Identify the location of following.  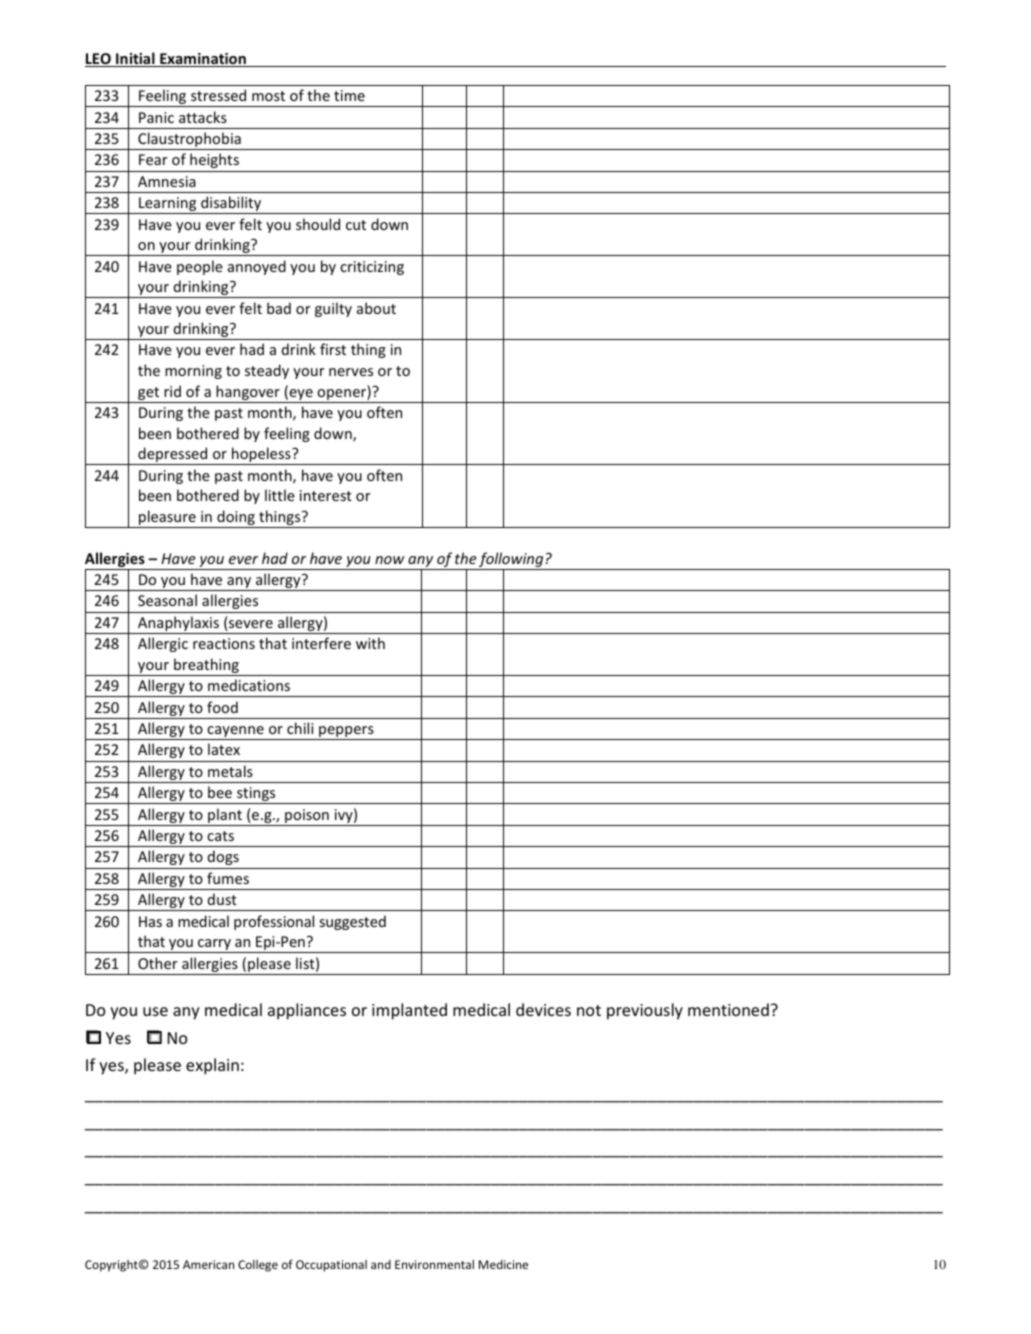
(511, 561).
